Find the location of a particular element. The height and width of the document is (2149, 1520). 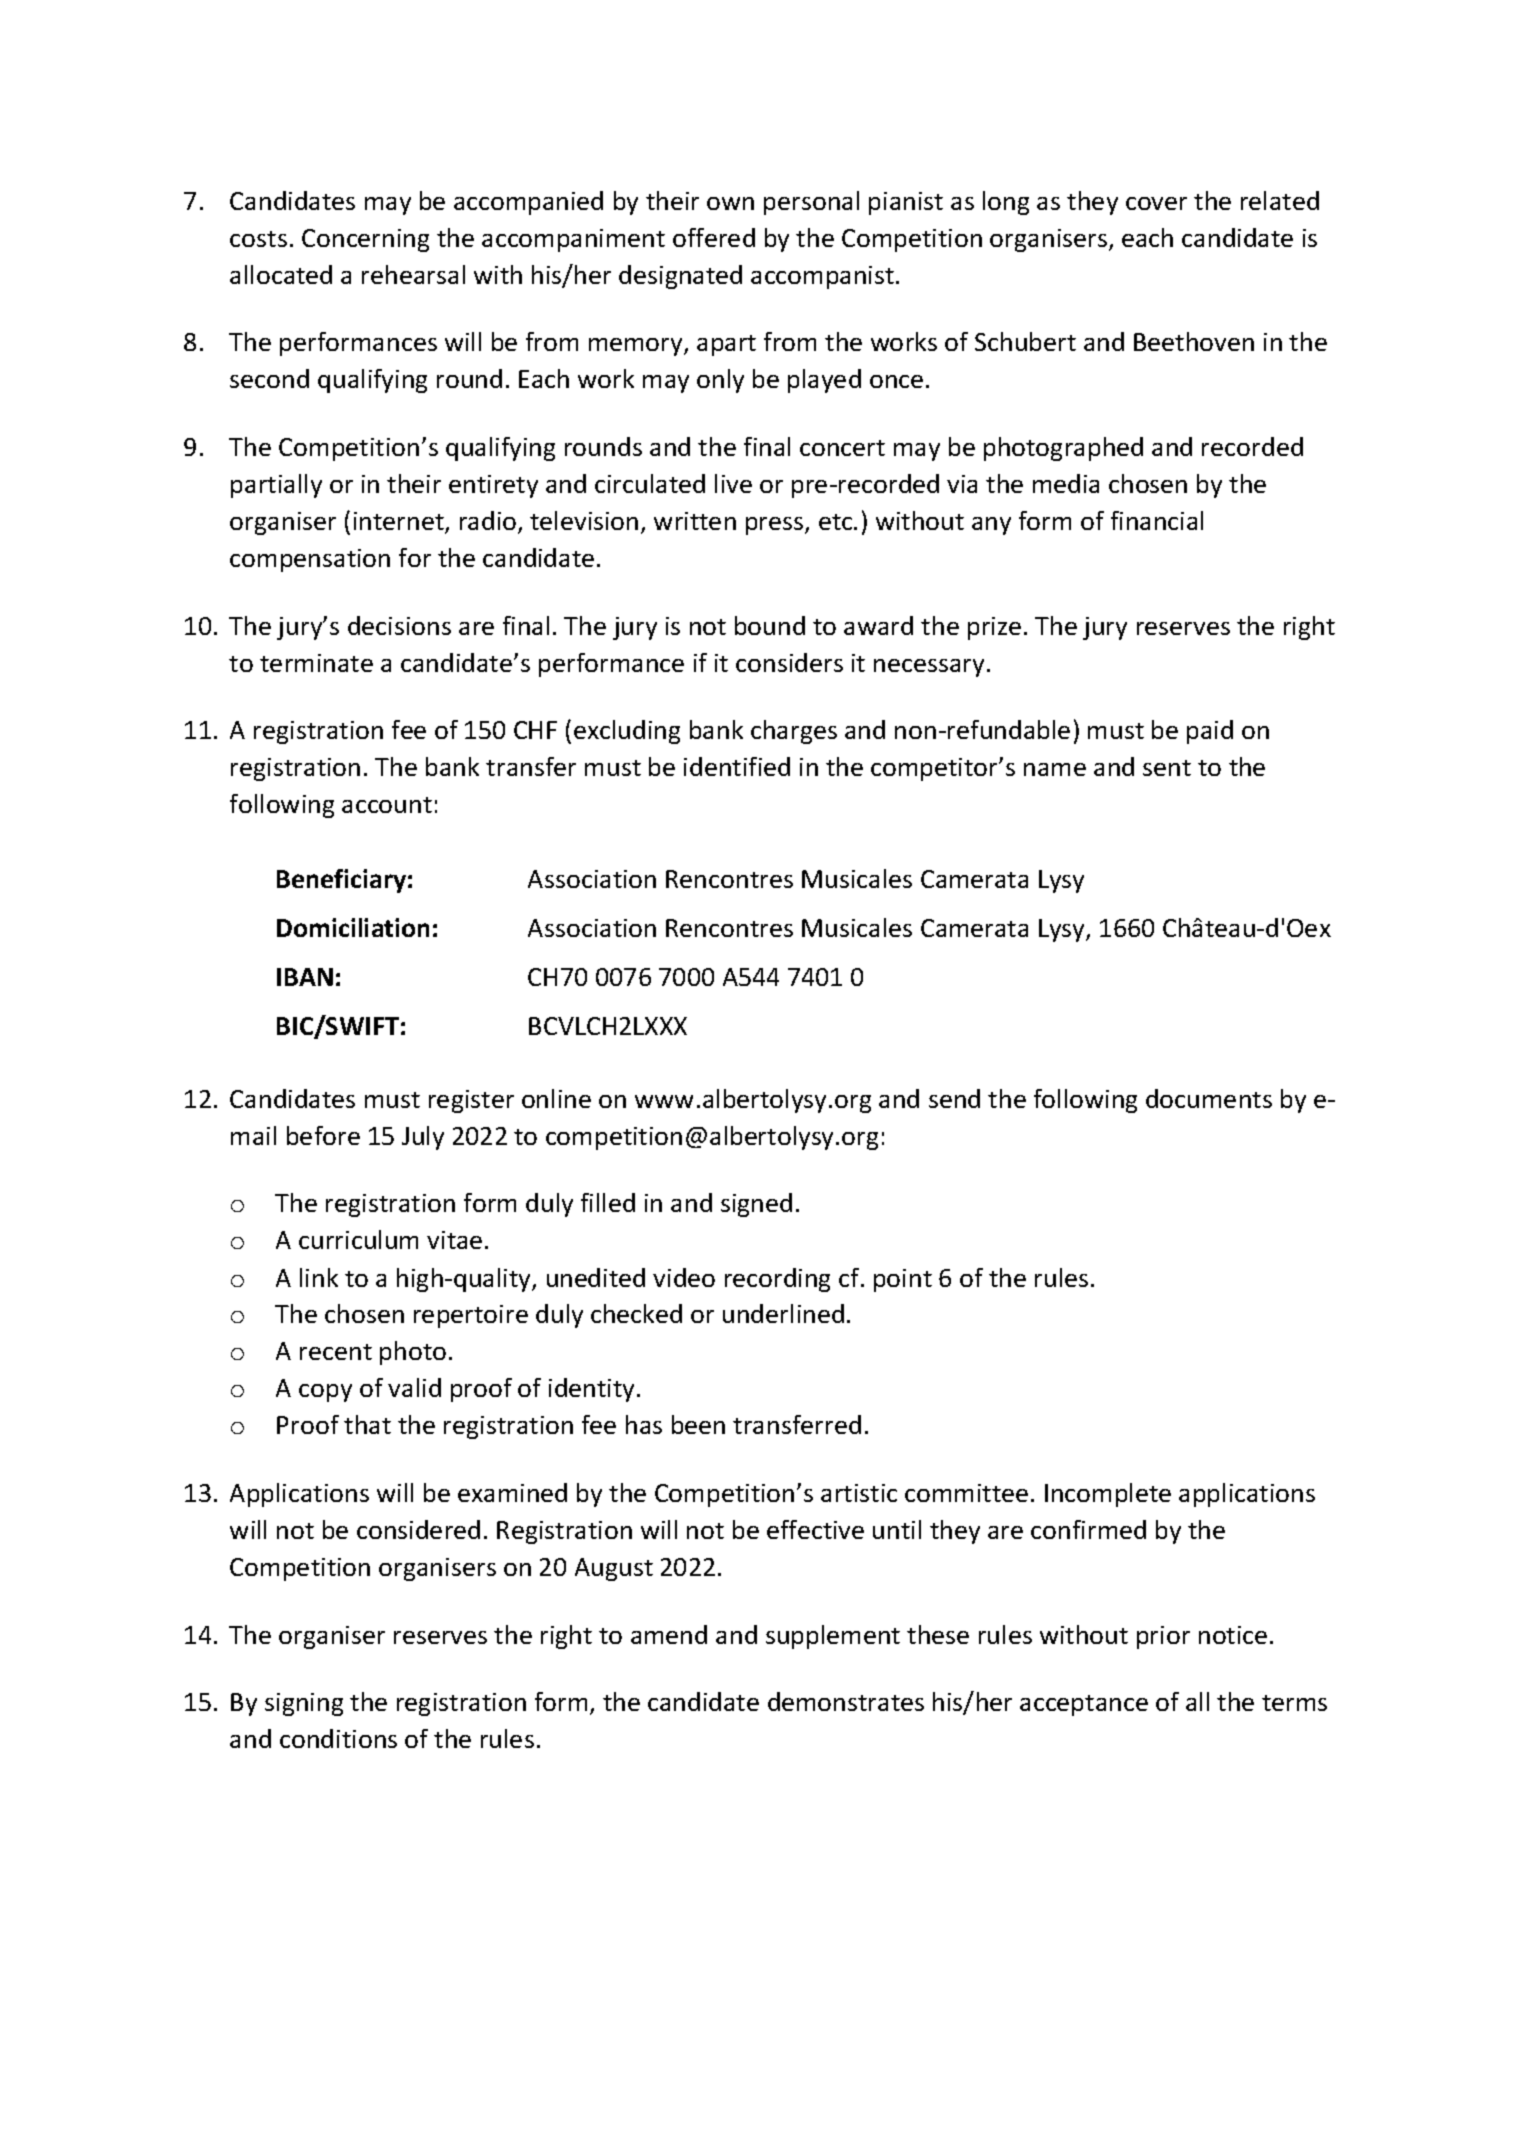

send is located at coordinates (954, 1098).
